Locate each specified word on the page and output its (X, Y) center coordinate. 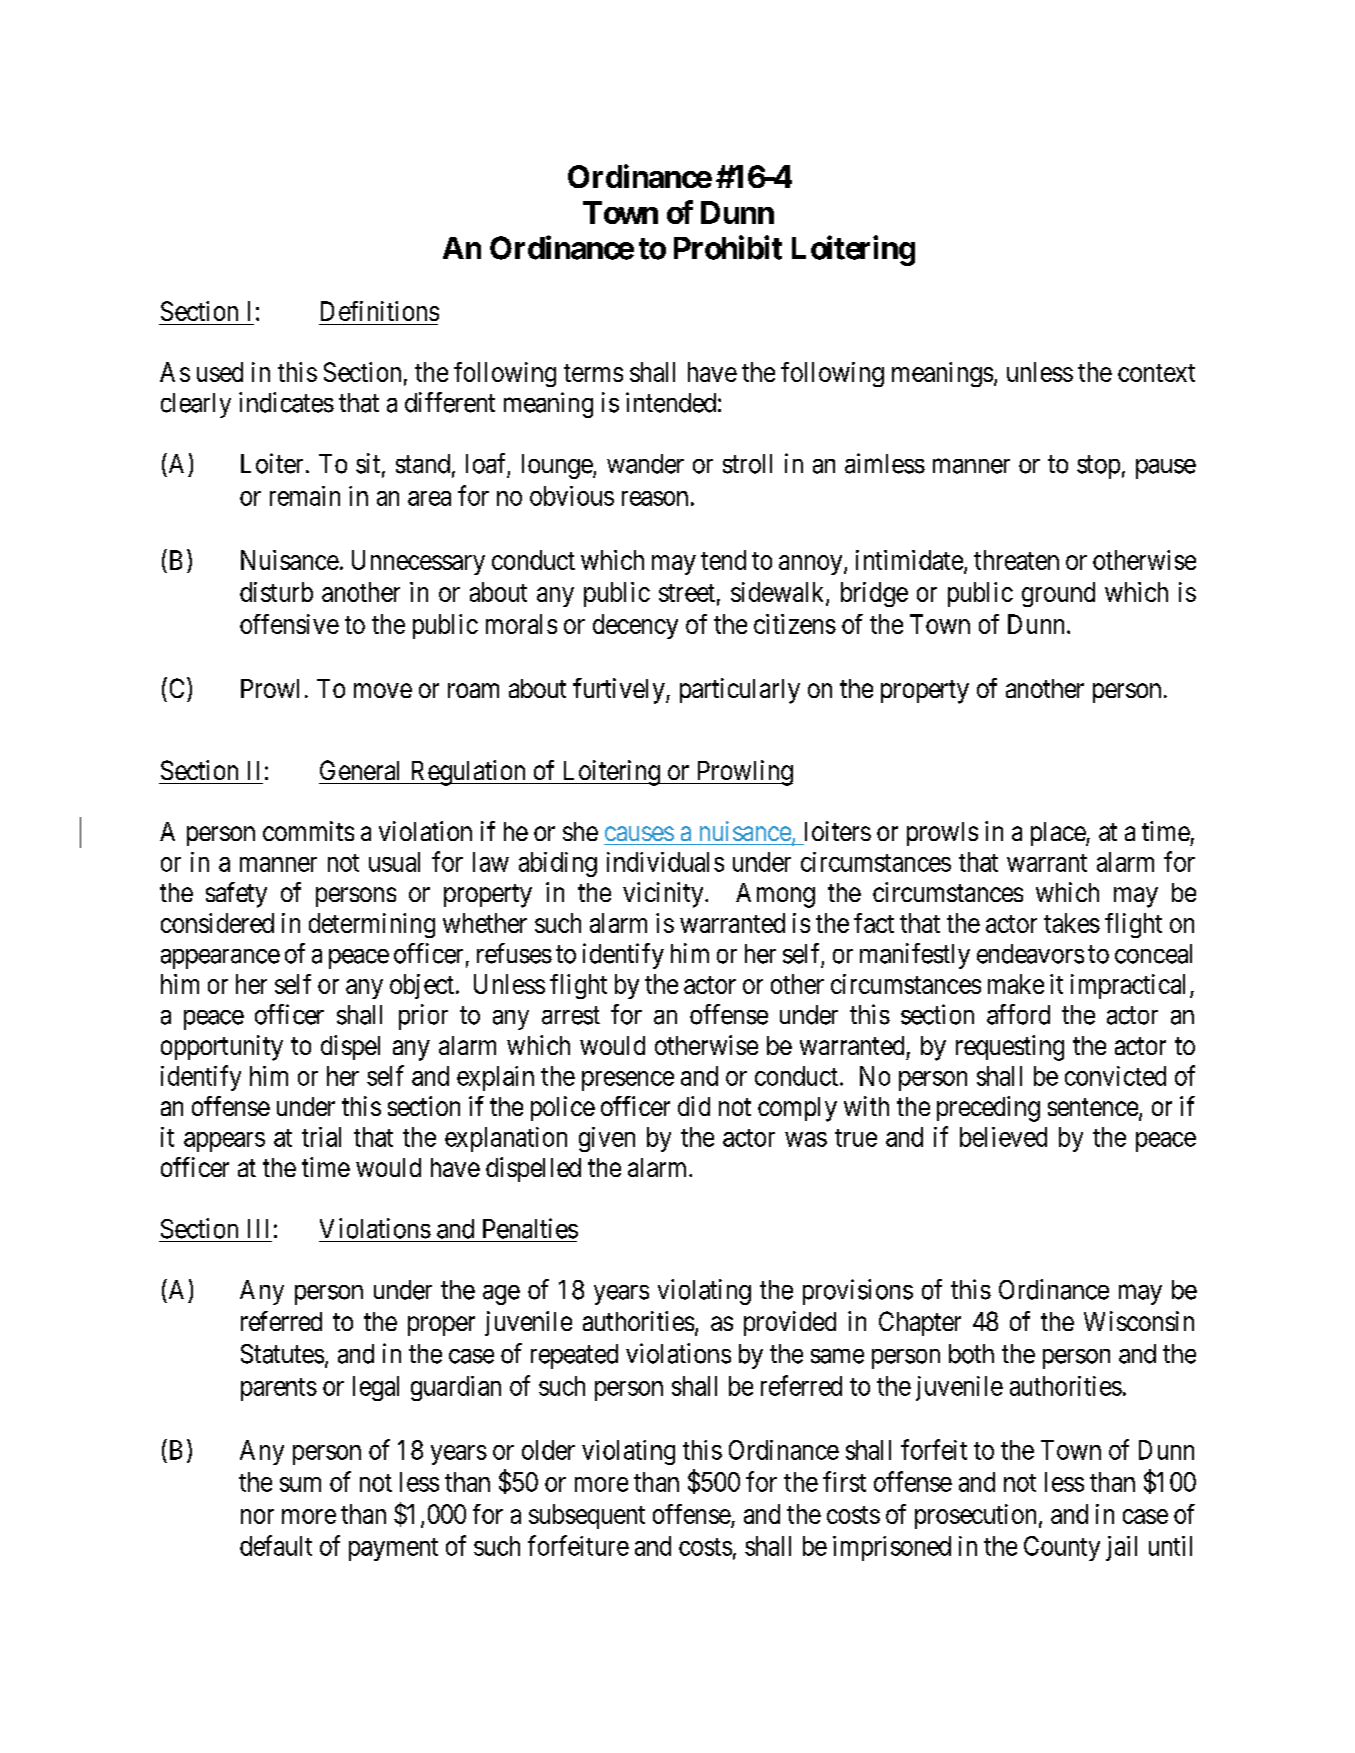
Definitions (380, 311)
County (1062, 1548)
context (1156, 373)
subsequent (587, 1516)
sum (300, 1484)
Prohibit (728, 247)
